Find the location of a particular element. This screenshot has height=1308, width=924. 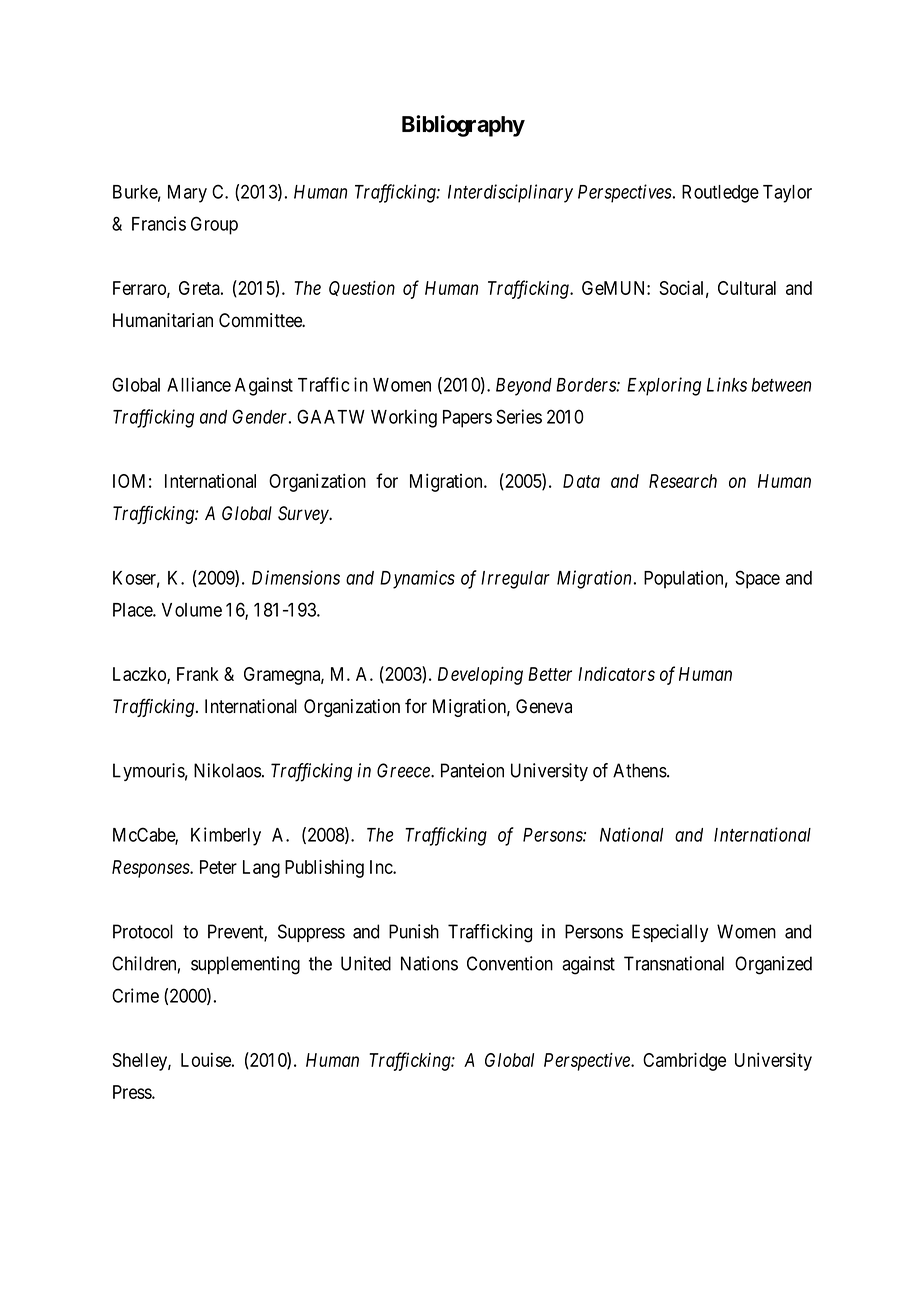

Cambridge is located at coordinates (684, 1061).
